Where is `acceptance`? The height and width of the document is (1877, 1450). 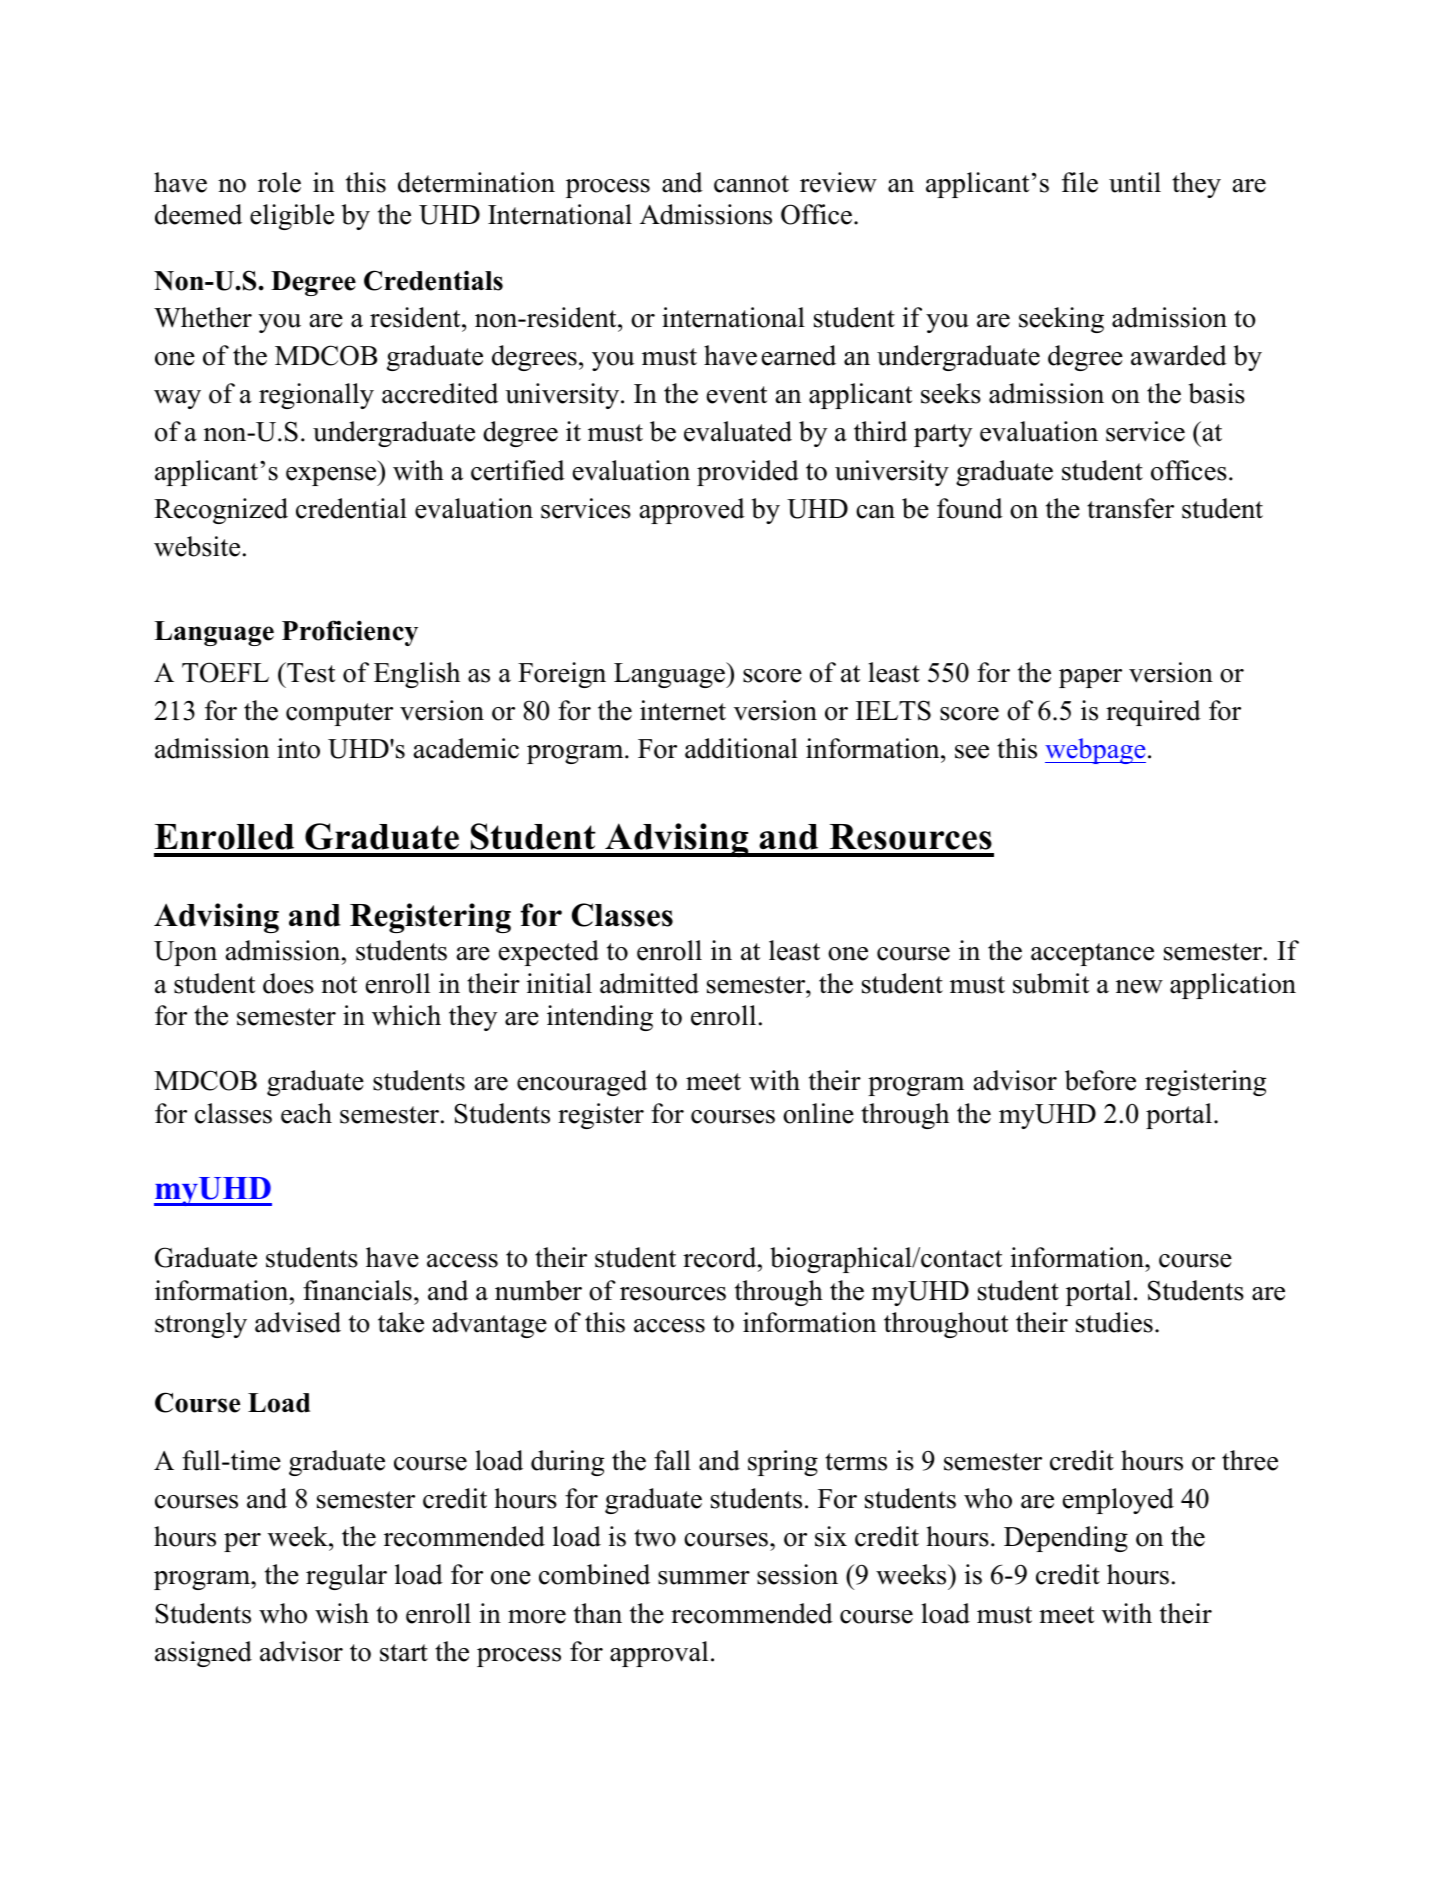 acceptance is located at coordinates (1092, 954).
